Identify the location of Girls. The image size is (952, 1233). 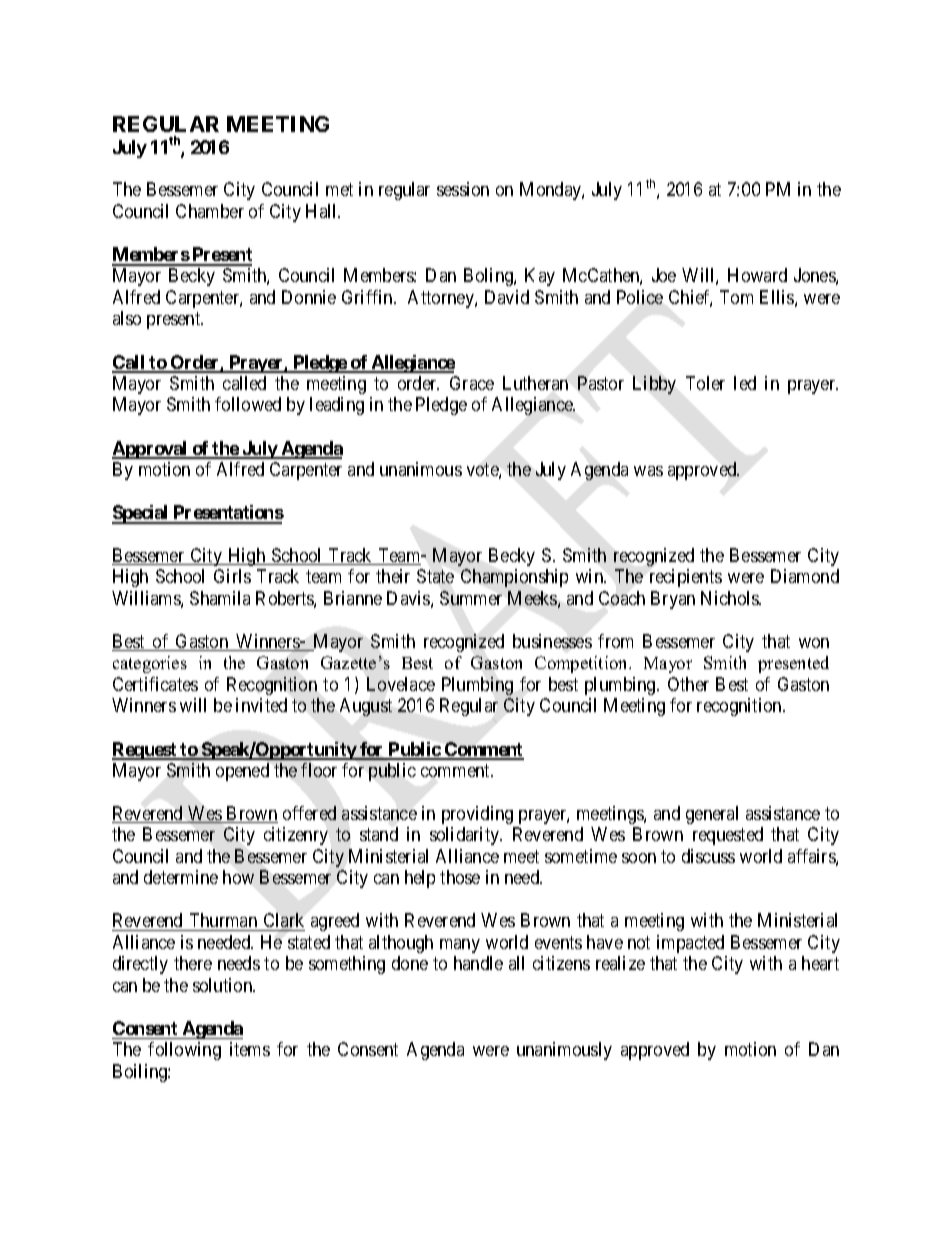
(232, 576).
